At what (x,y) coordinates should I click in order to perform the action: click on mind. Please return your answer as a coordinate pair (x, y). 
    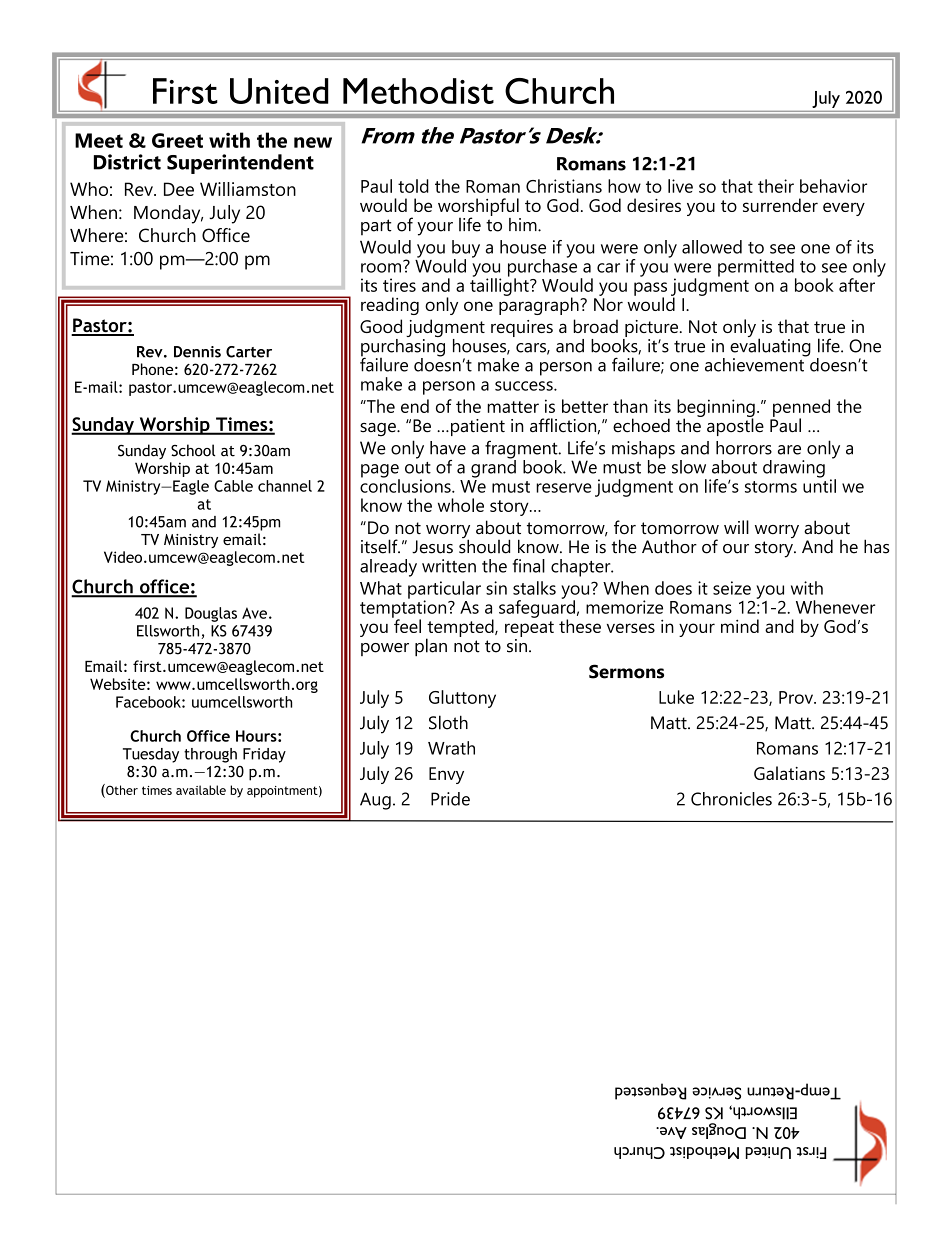
    Looking at the image, I should click on (740, 626).
